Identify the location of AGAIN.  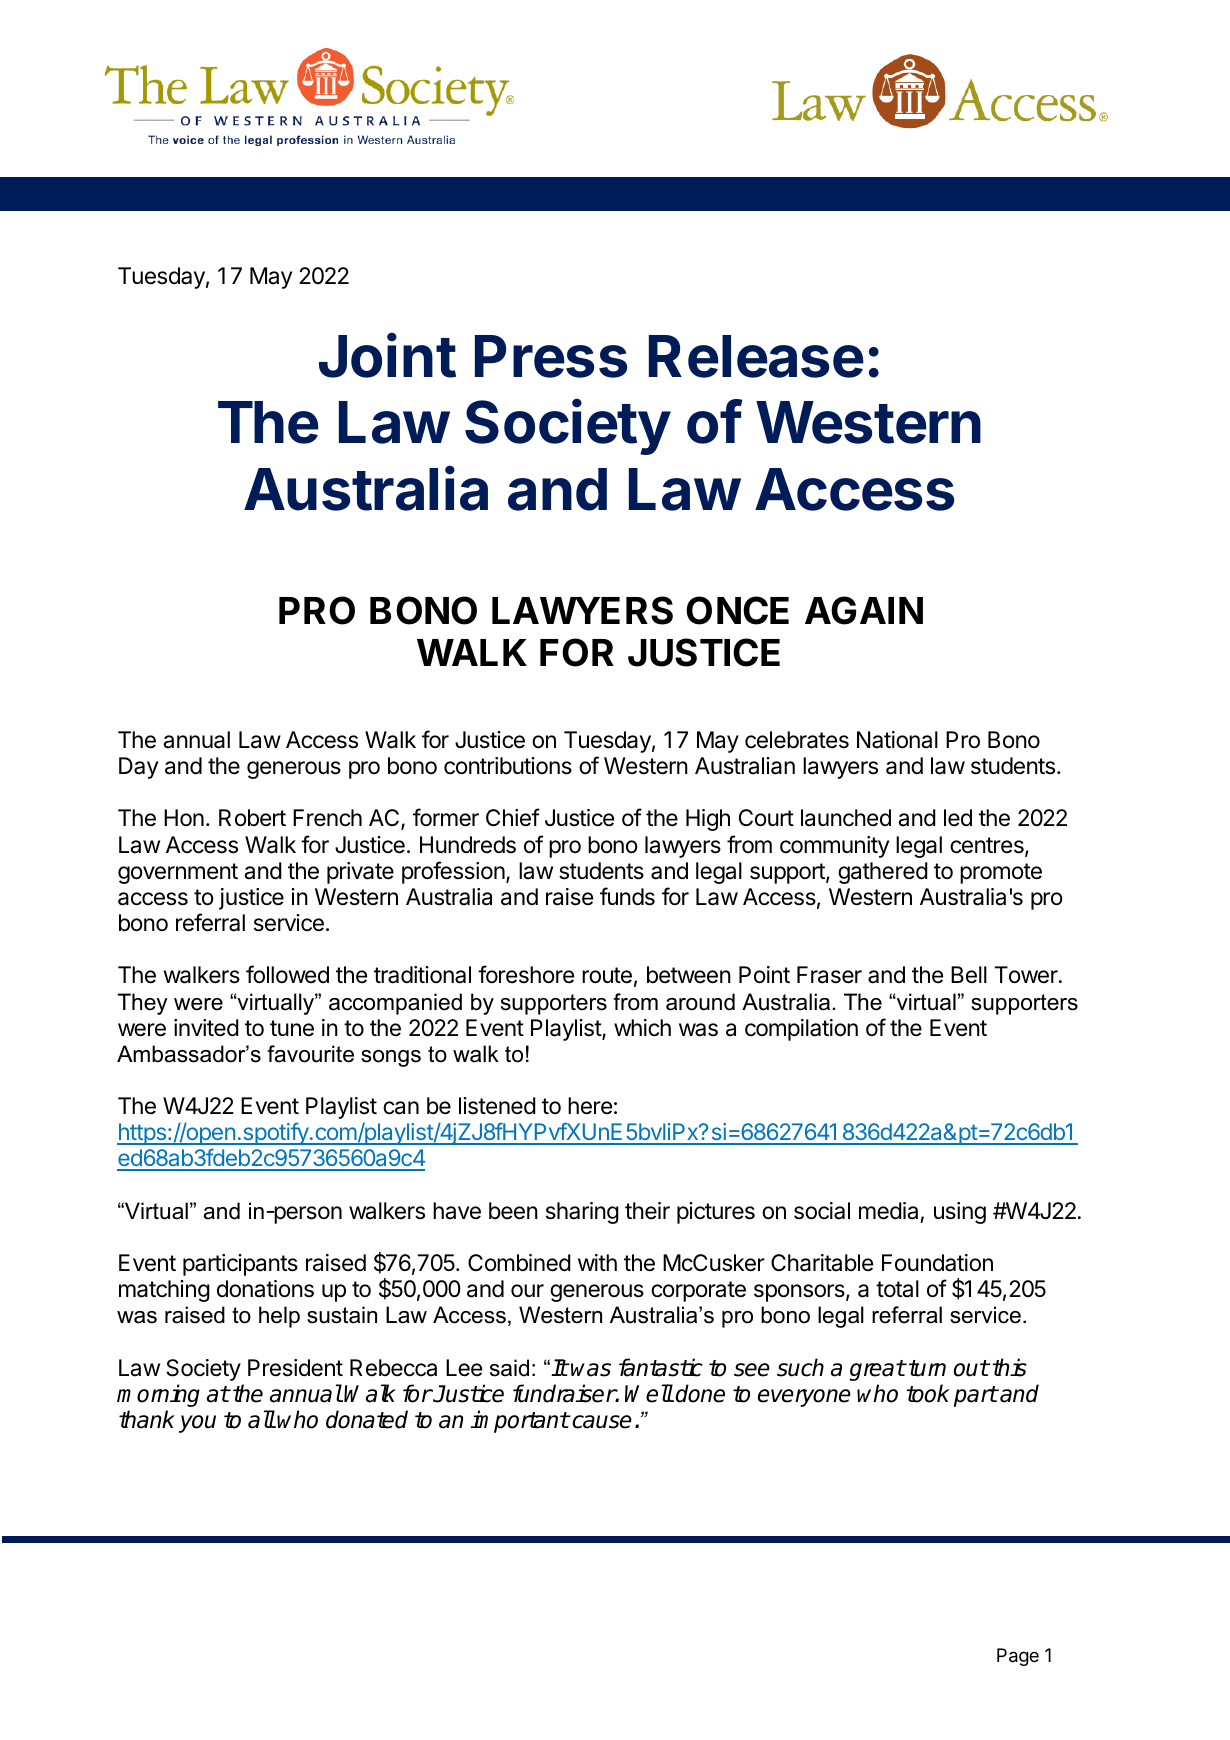
(864, 610).
